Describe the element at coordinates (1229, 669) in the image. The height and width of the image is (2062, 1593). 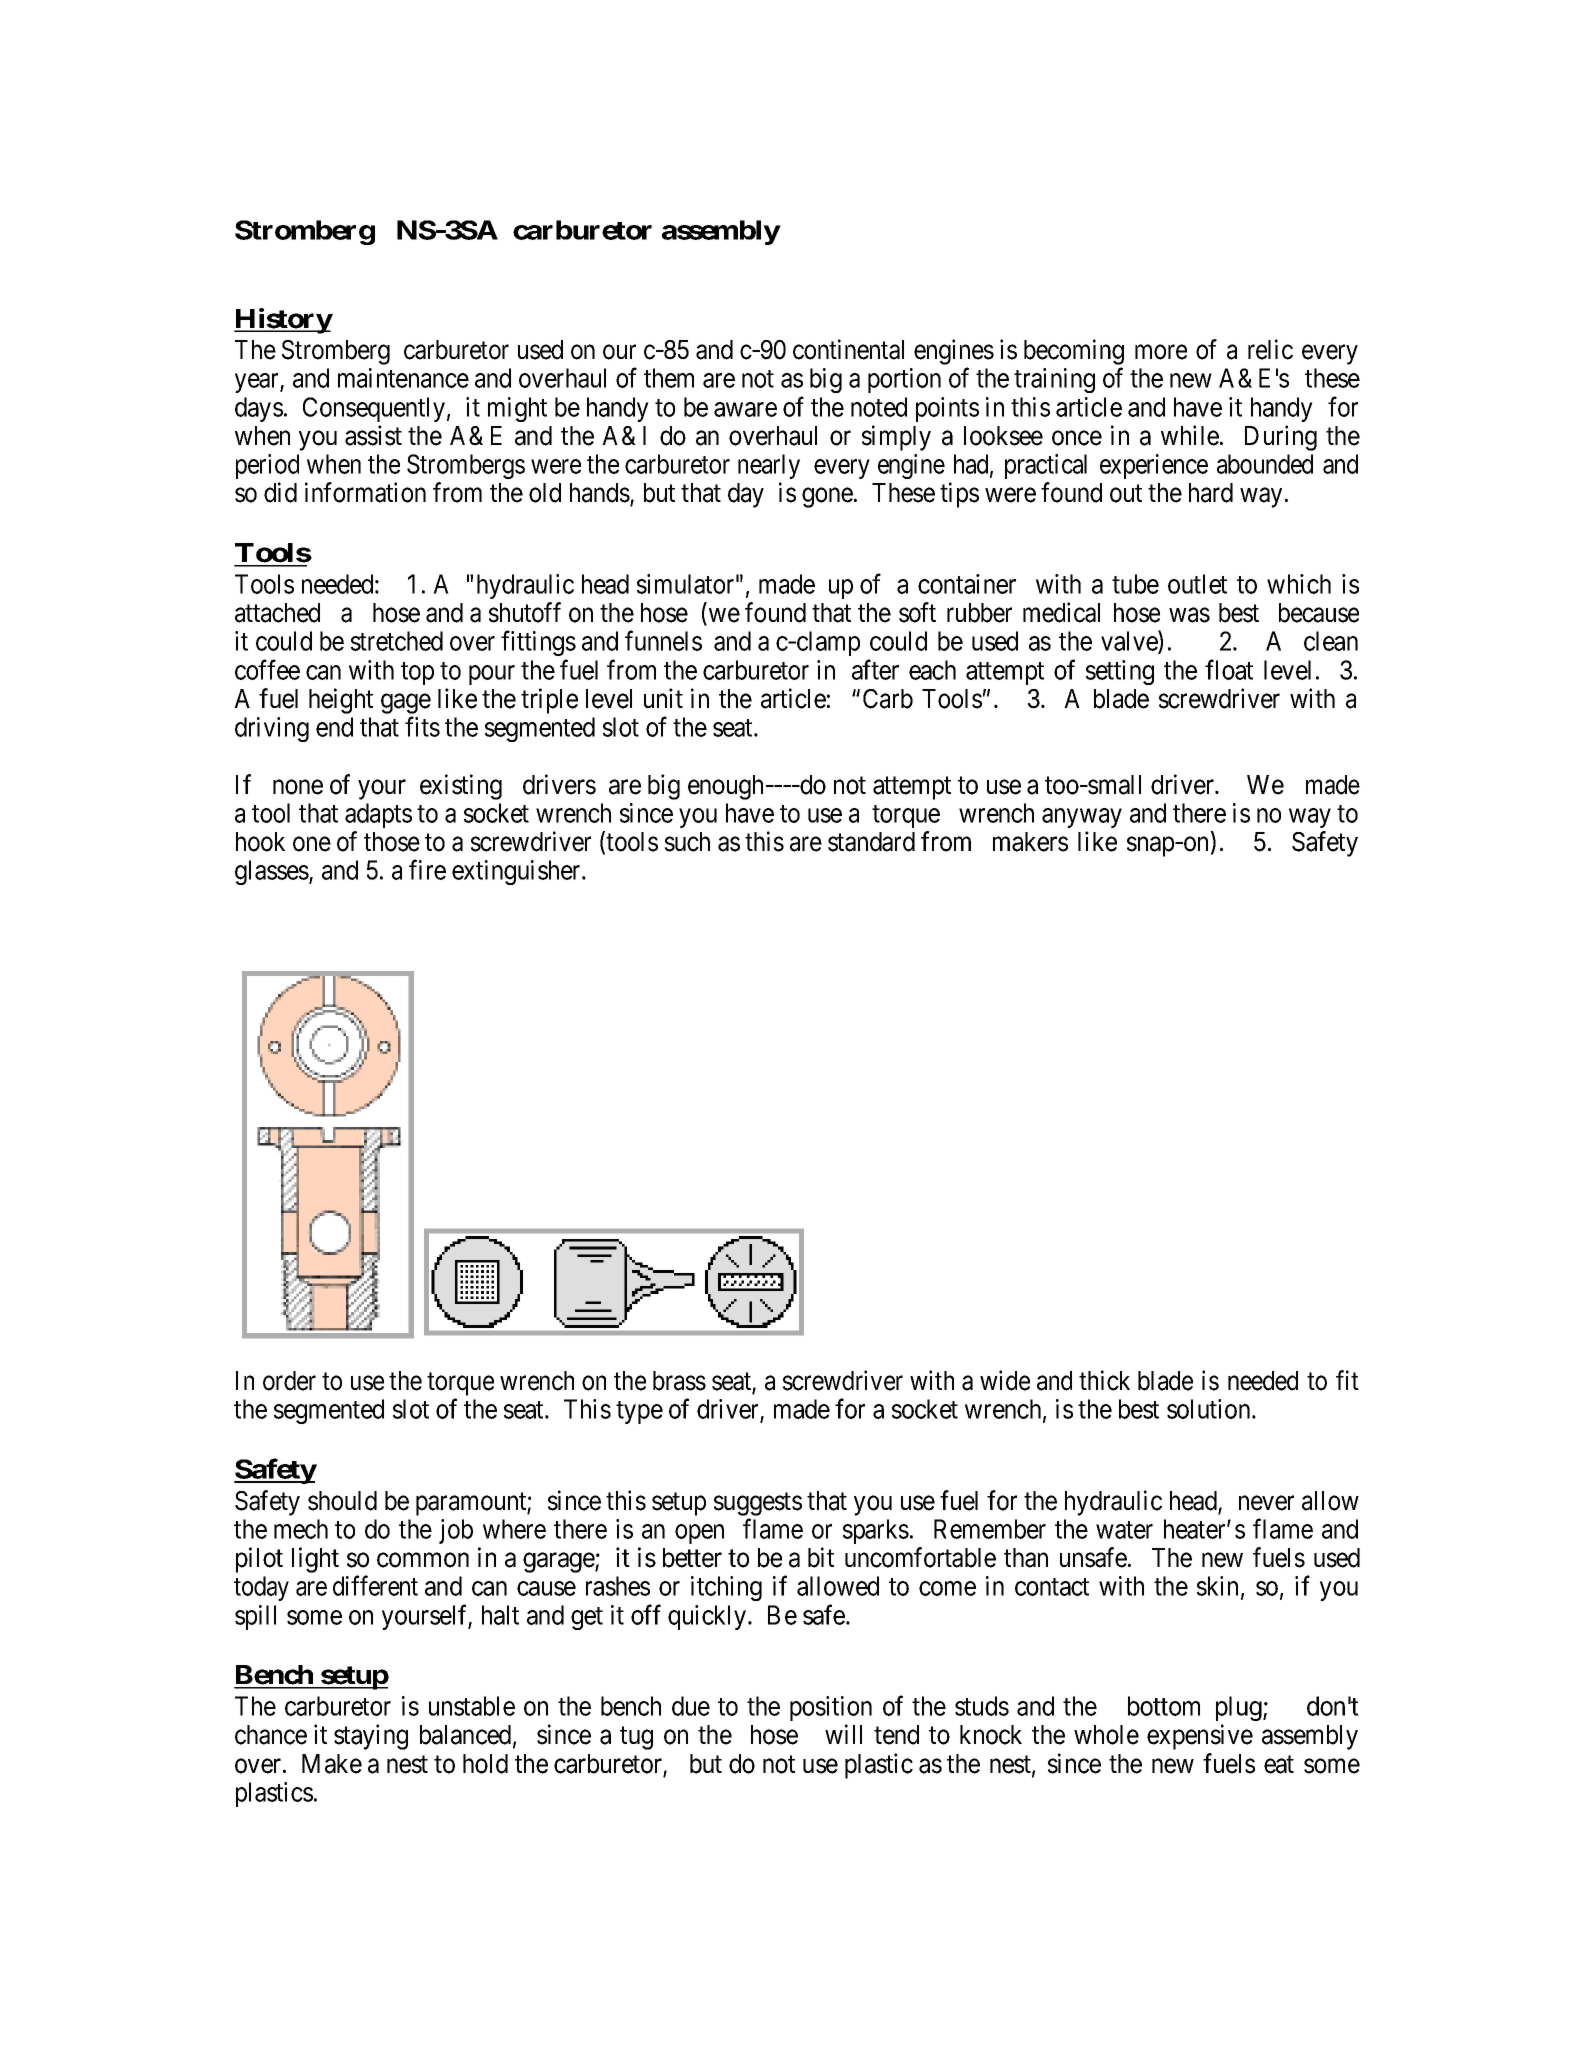
I see `float` at that location.
